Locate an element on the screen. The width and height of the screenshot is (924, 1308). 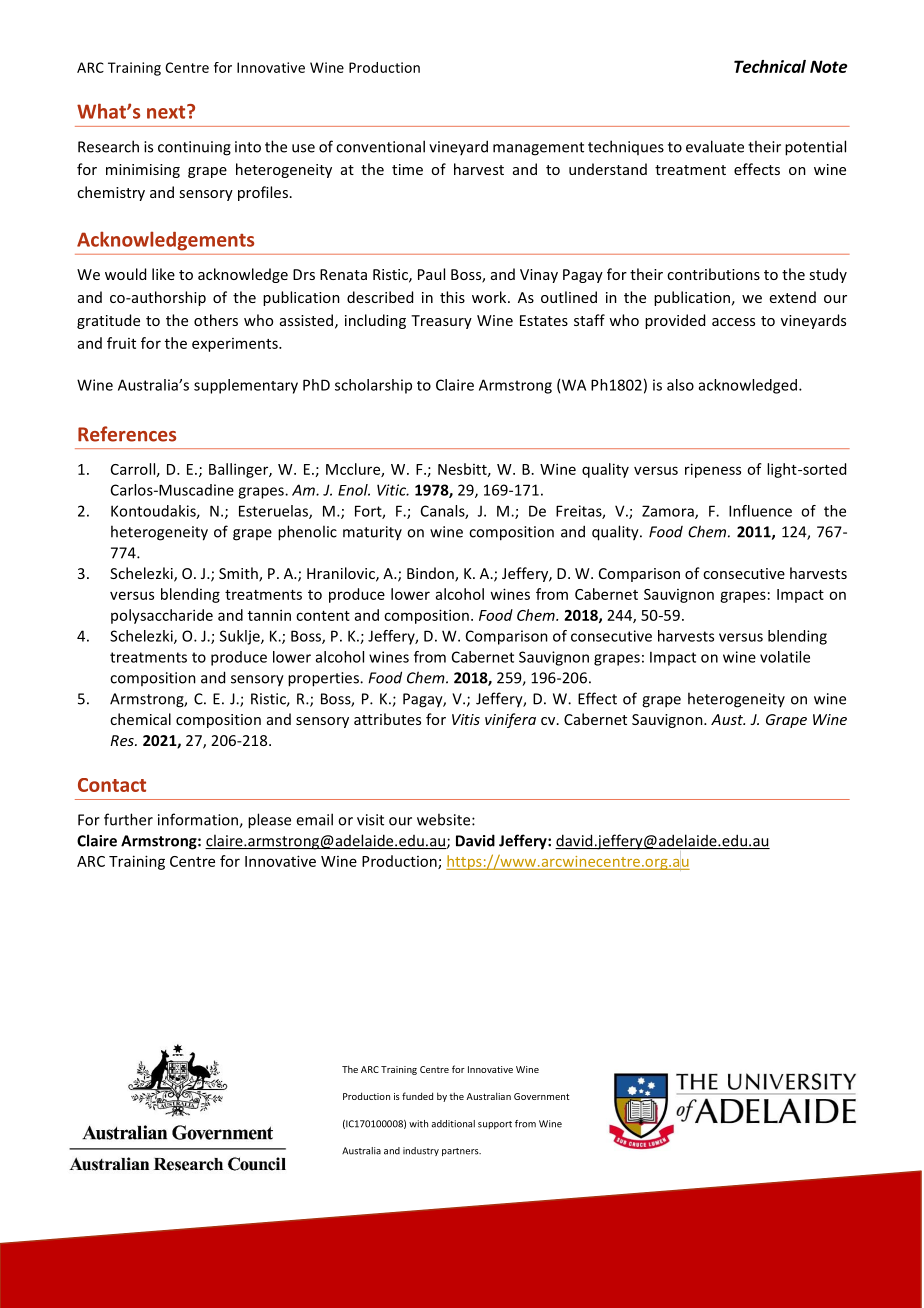
Technical is located at coordinates (770, 66).
